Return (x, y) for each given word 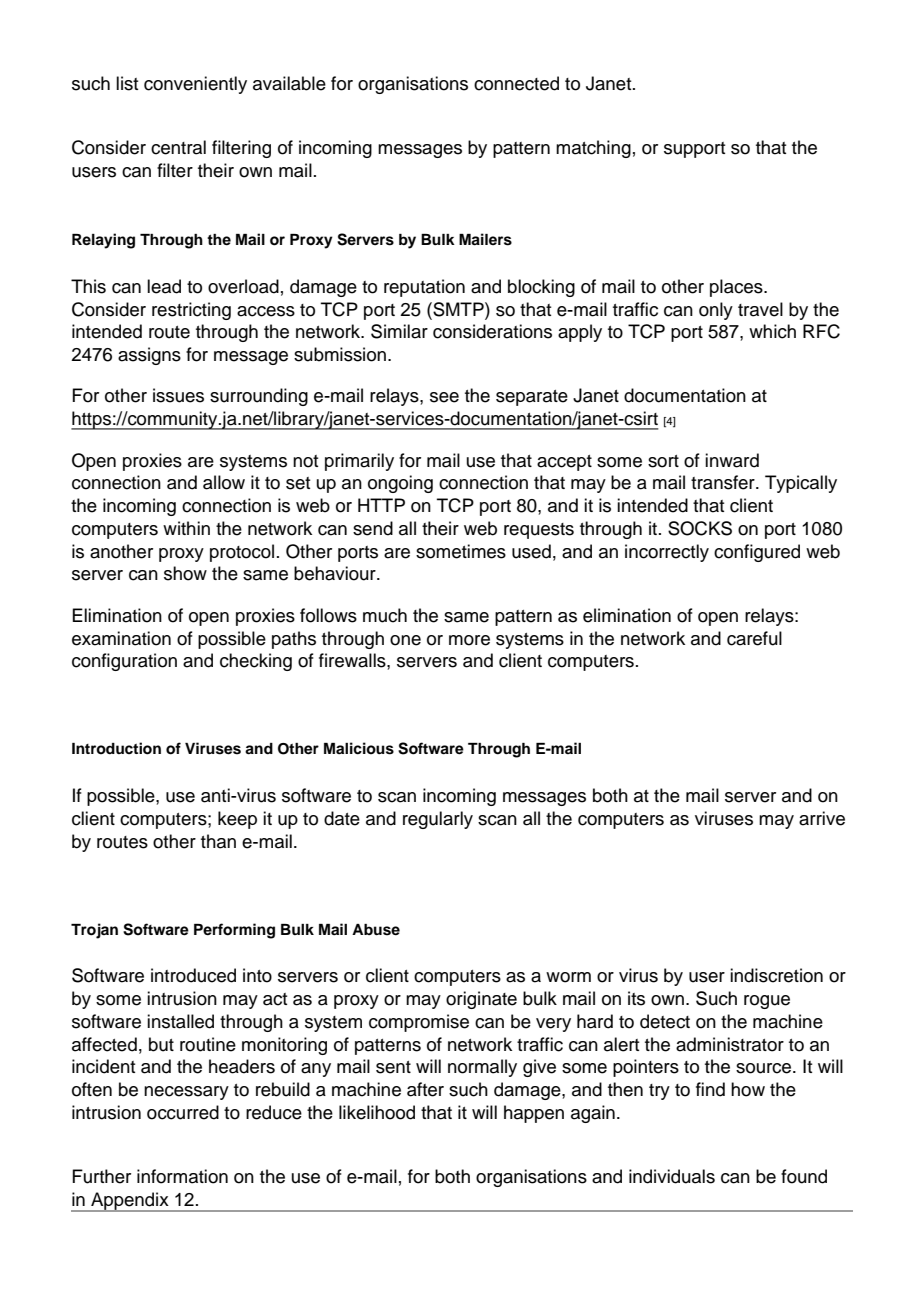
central (178, 147)
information (182, 1176)
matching (593, 149)
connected (516, 83)
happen (534, 1114)
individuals (672, 1176)
